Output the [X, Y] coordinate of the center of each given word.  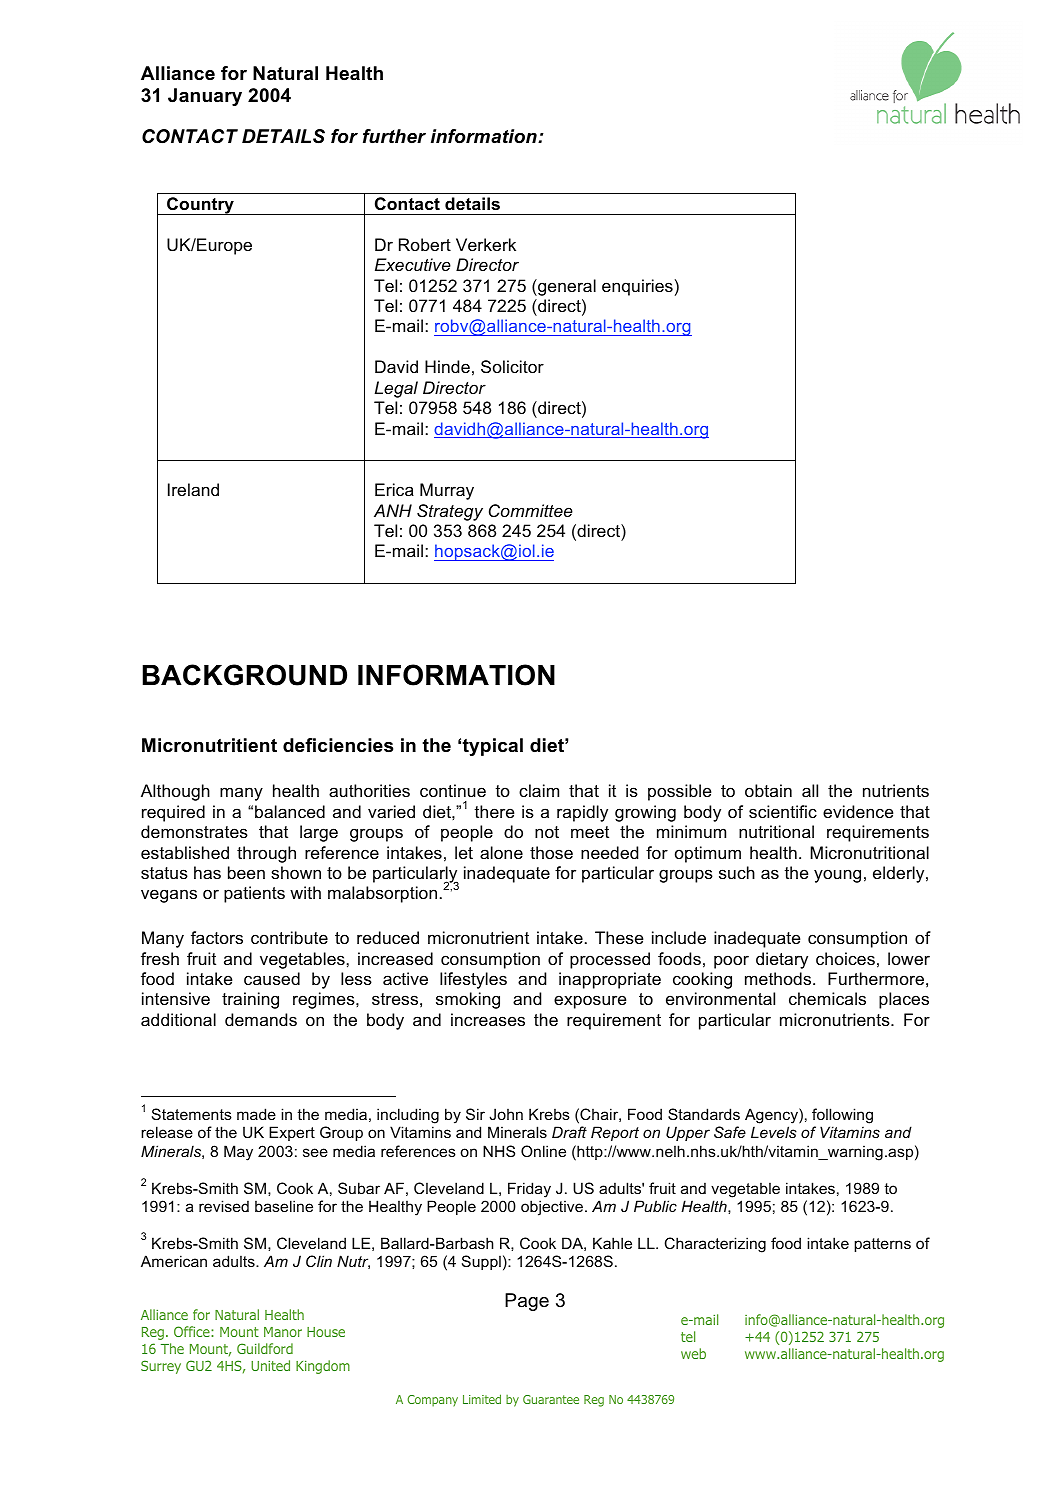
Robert [425, 244]
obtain [768, 790]
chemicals [827, 998]
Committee [531, 510]
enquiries [637, 287]
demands [261, 1019]
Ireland [193, 489]
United [270, 1365]
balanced [290, 811]
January [205, 97]
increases [488, 1019]
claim [539, 790]
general [566, 287]
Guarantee [551, 1399]
